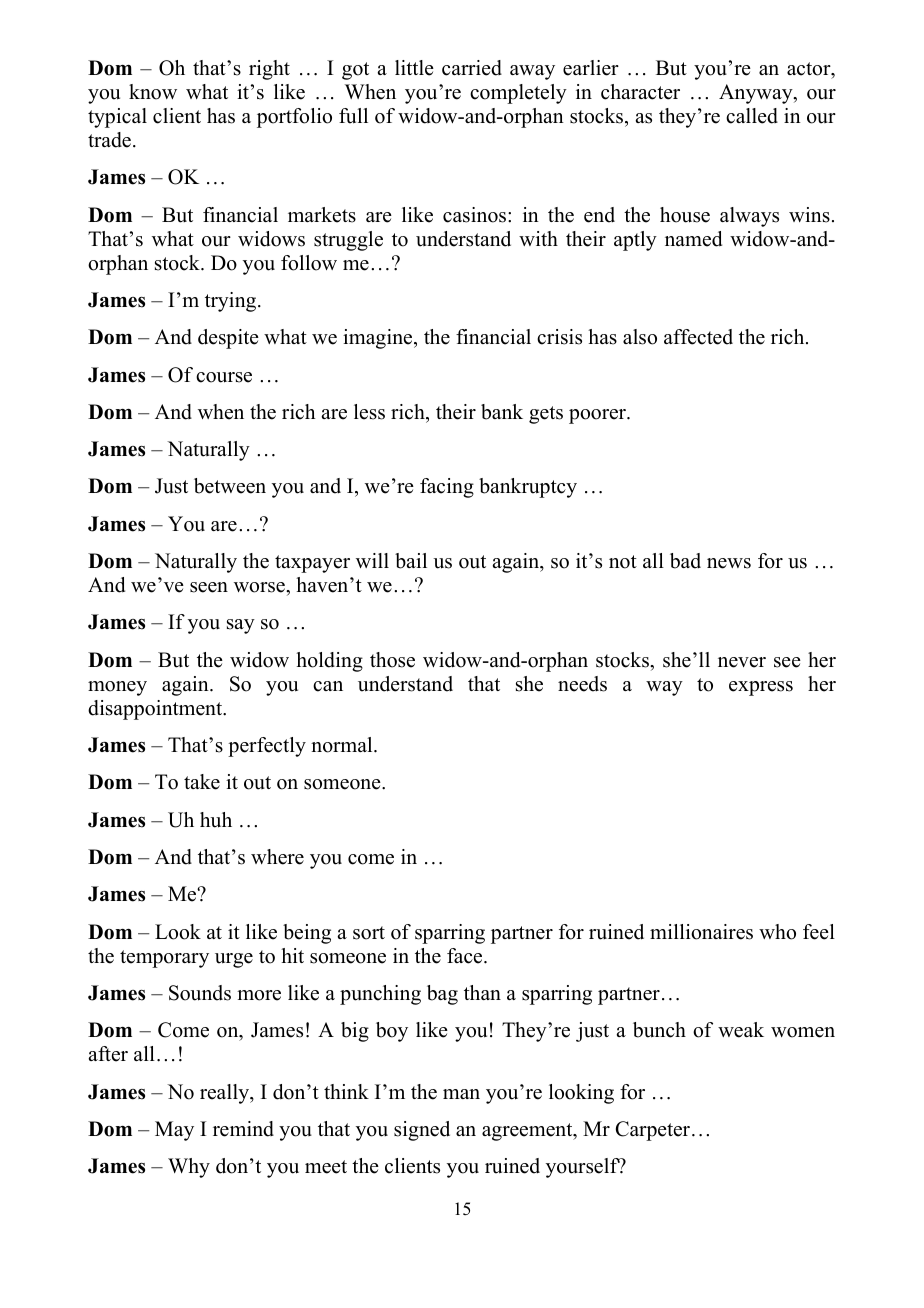 The width and height of the image is (924, 1308). Describe the element at coordinates (752, 116) in the image. I see `called` at that location.
